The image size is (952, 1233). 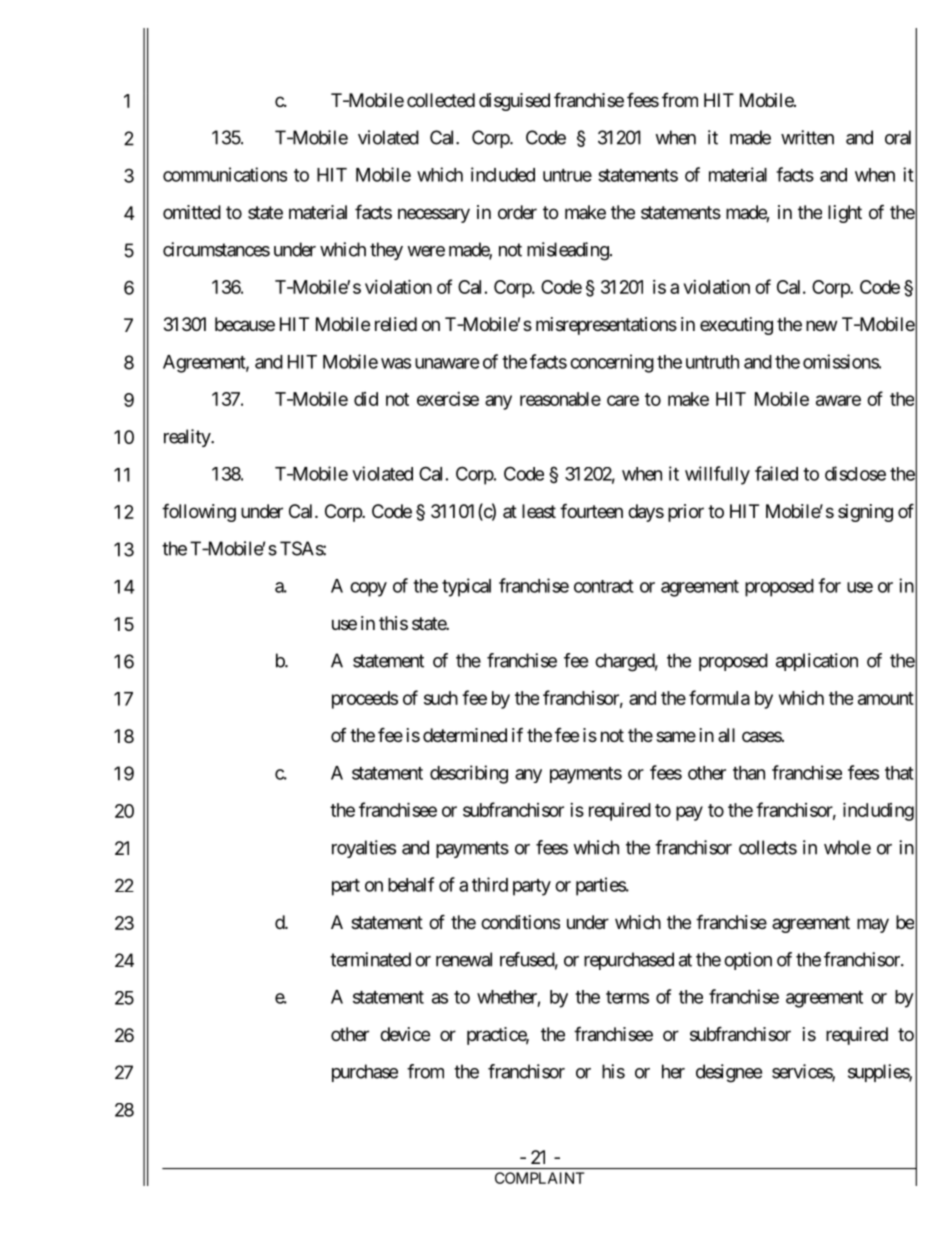 What do you see at coordinates (405, 1034) in the page?
I see `device` at bounding box center [405, 1034].
